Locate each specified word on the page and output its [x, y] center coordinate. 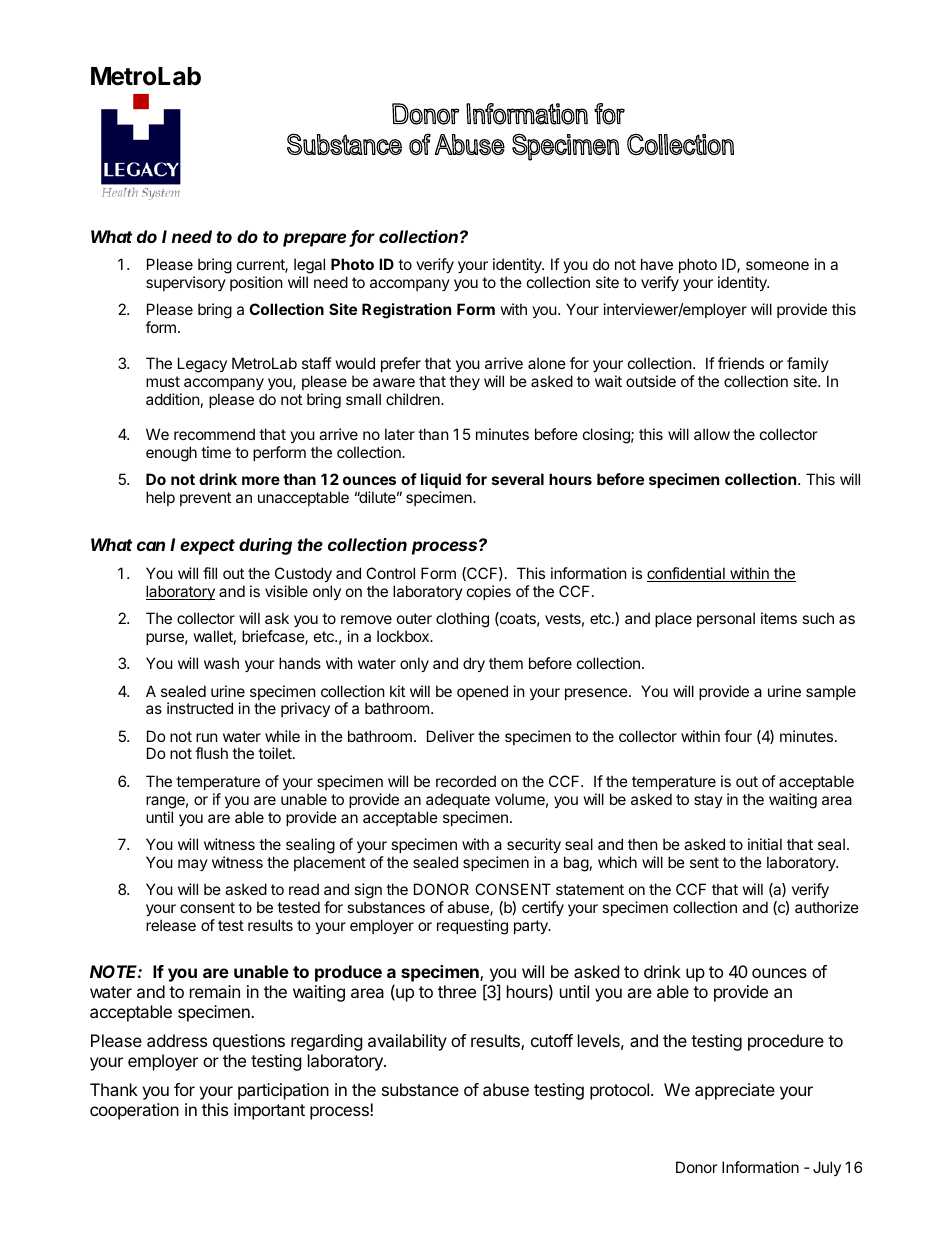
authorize [827, 907]
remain [215, 991]
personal [726, 619]
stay [708, 801]
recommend [214, 434]
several [518, 479]
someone [777, 265]
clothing [462, 620]
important [269, 1111]
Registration [406, 311]
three [457, 991]
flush [211, 753]
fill [210, 573]
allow [712, 434]
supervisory [186, 283]
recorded [466, 781]
